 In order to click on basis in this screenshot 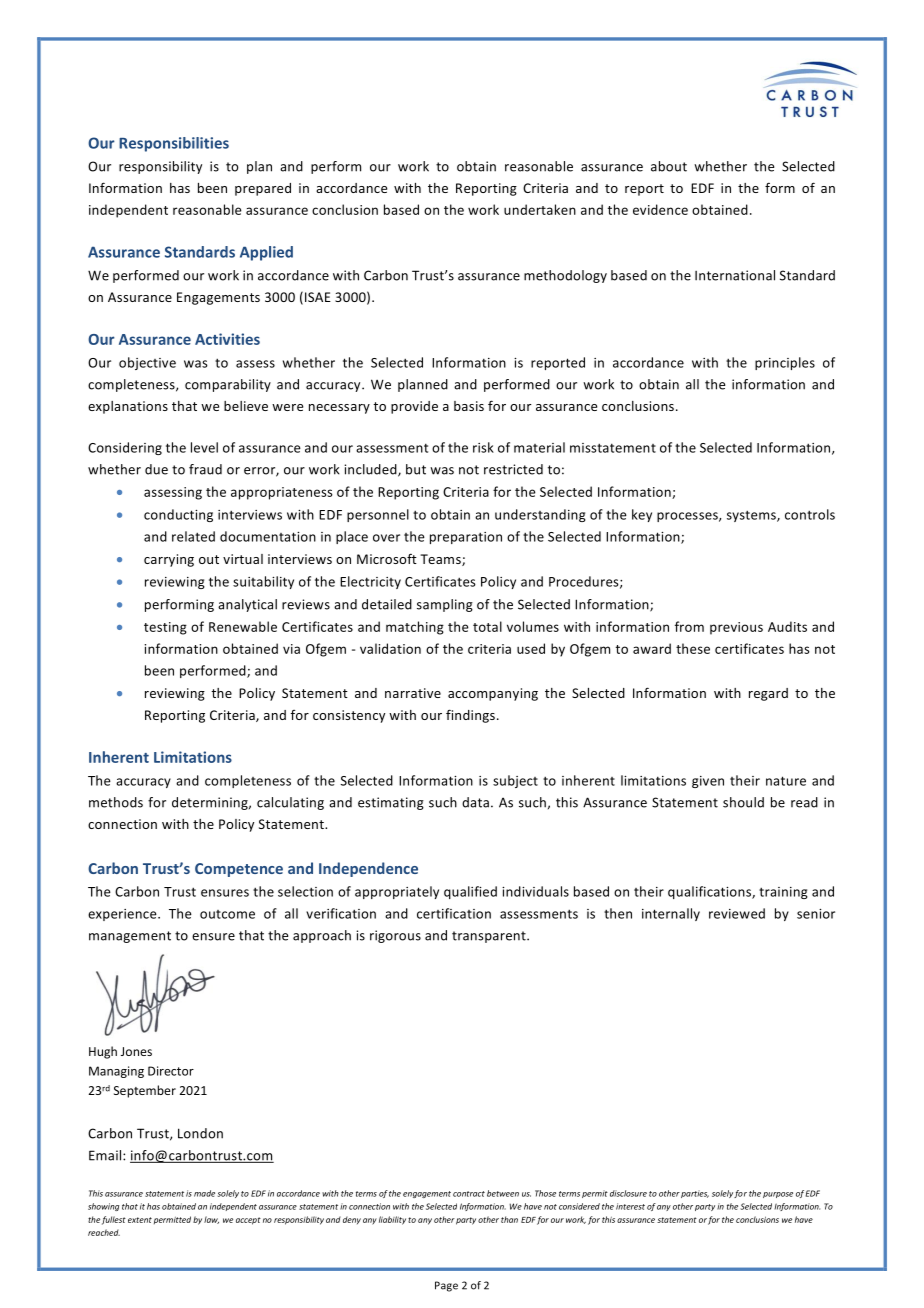, I will do `click(469, 406)`.
